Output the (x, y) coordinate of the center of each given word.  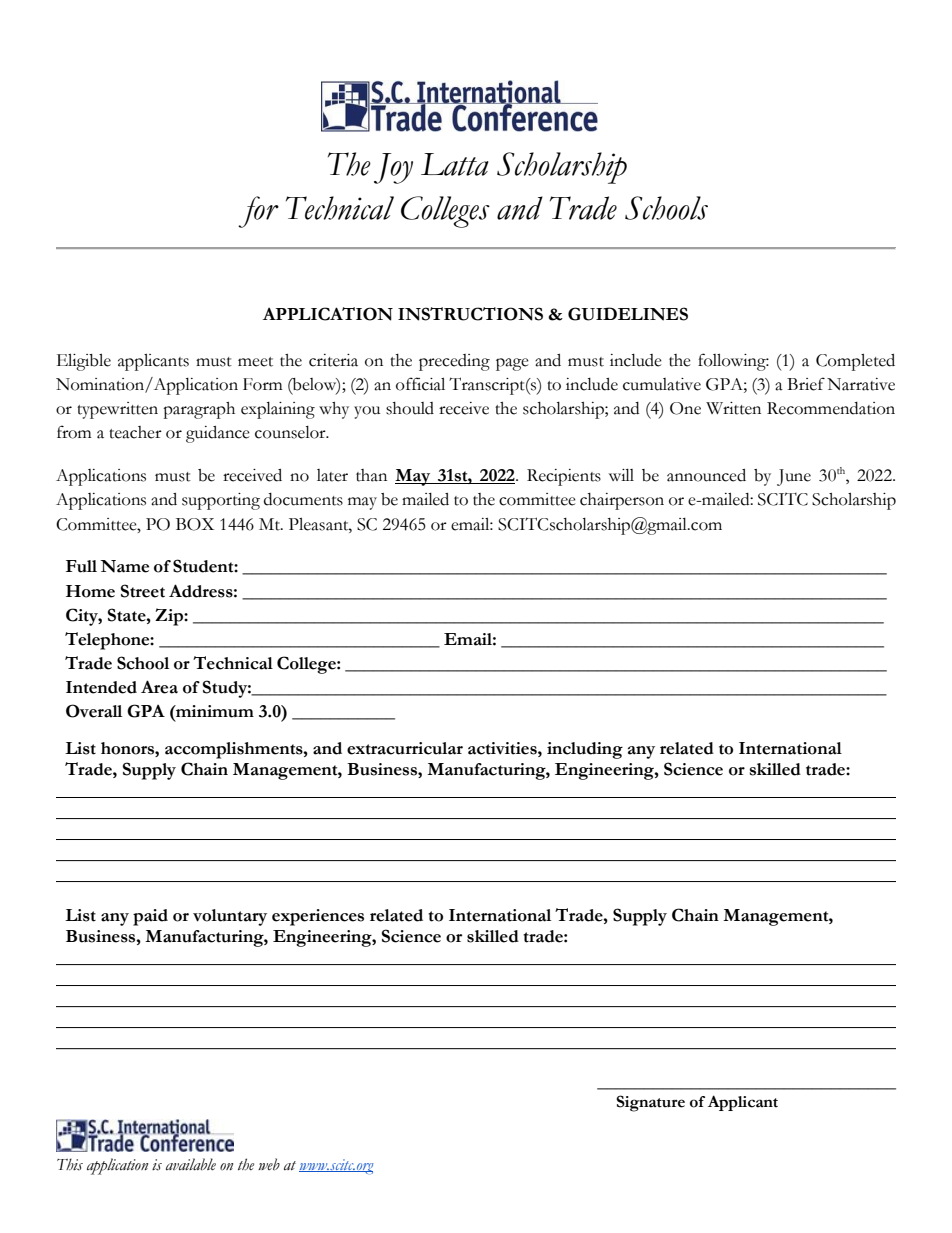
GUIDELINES (628, 314)
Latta (455, 164)
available (191, 1164)
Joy (393, 168)
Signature (650, 1103)
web (269, 1164)
